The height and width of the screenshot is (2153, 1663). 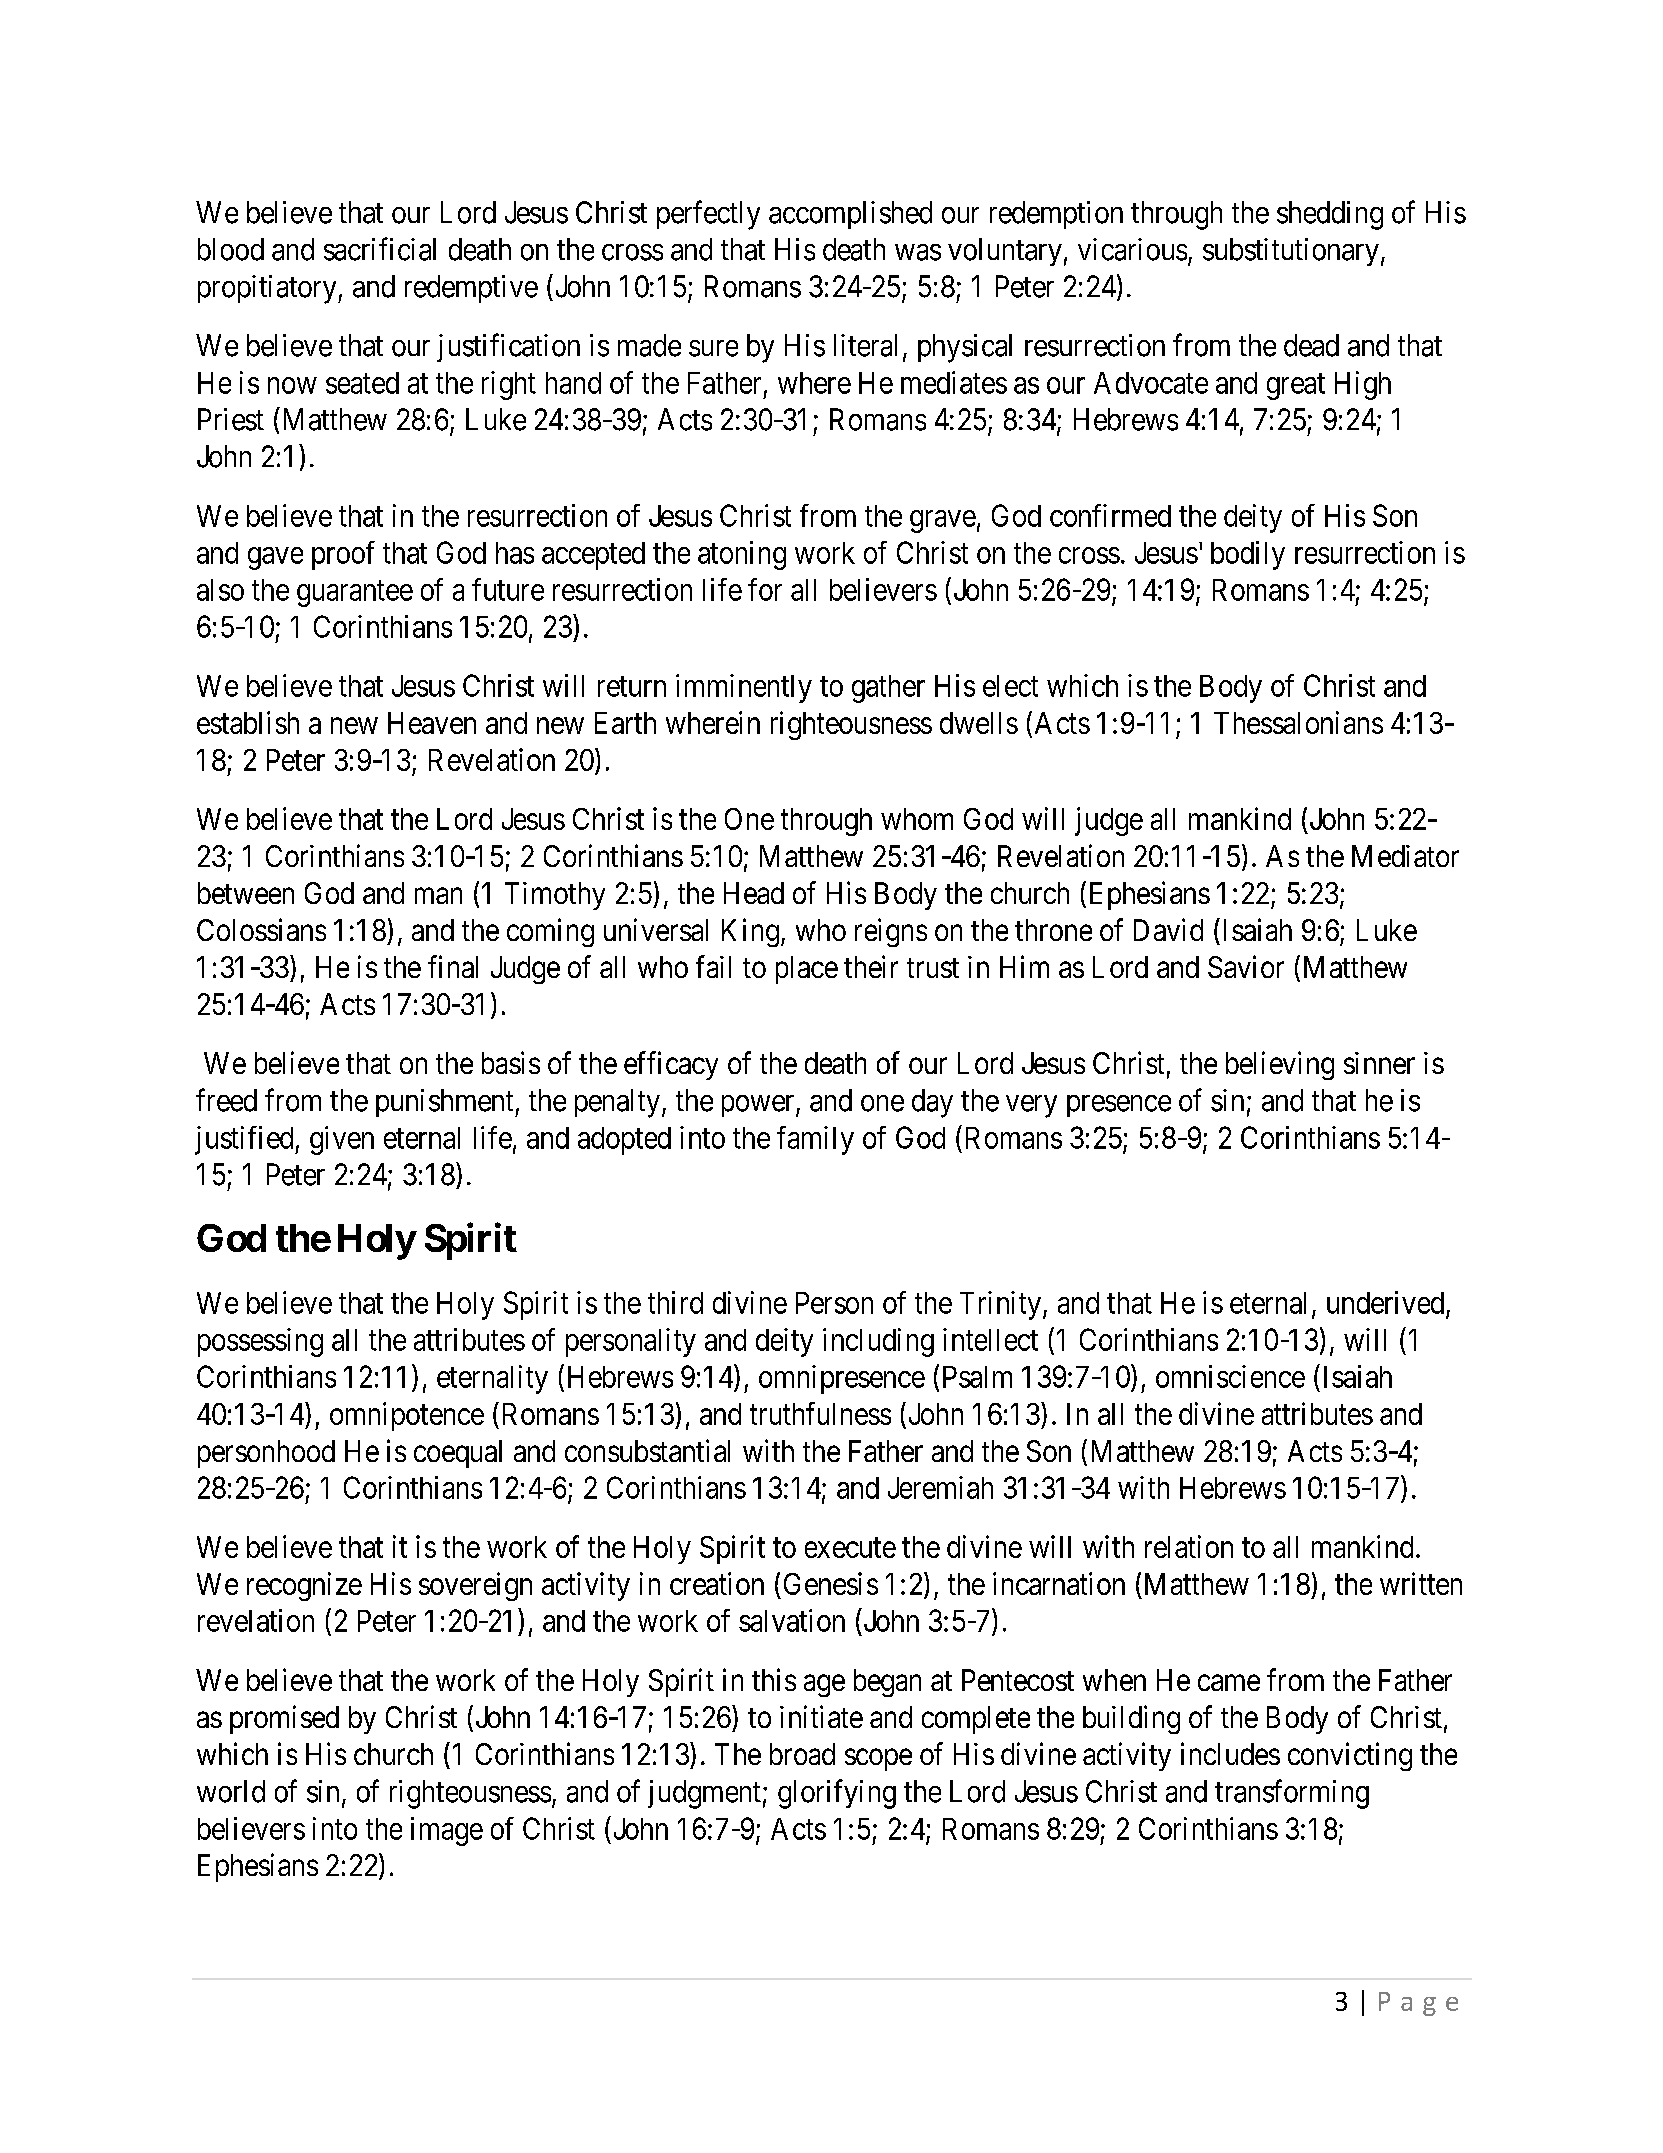 What do you see at coordinates (1189, 1546) in the screenshot?
I see `relation` at bounding box center [1189, 1546].
